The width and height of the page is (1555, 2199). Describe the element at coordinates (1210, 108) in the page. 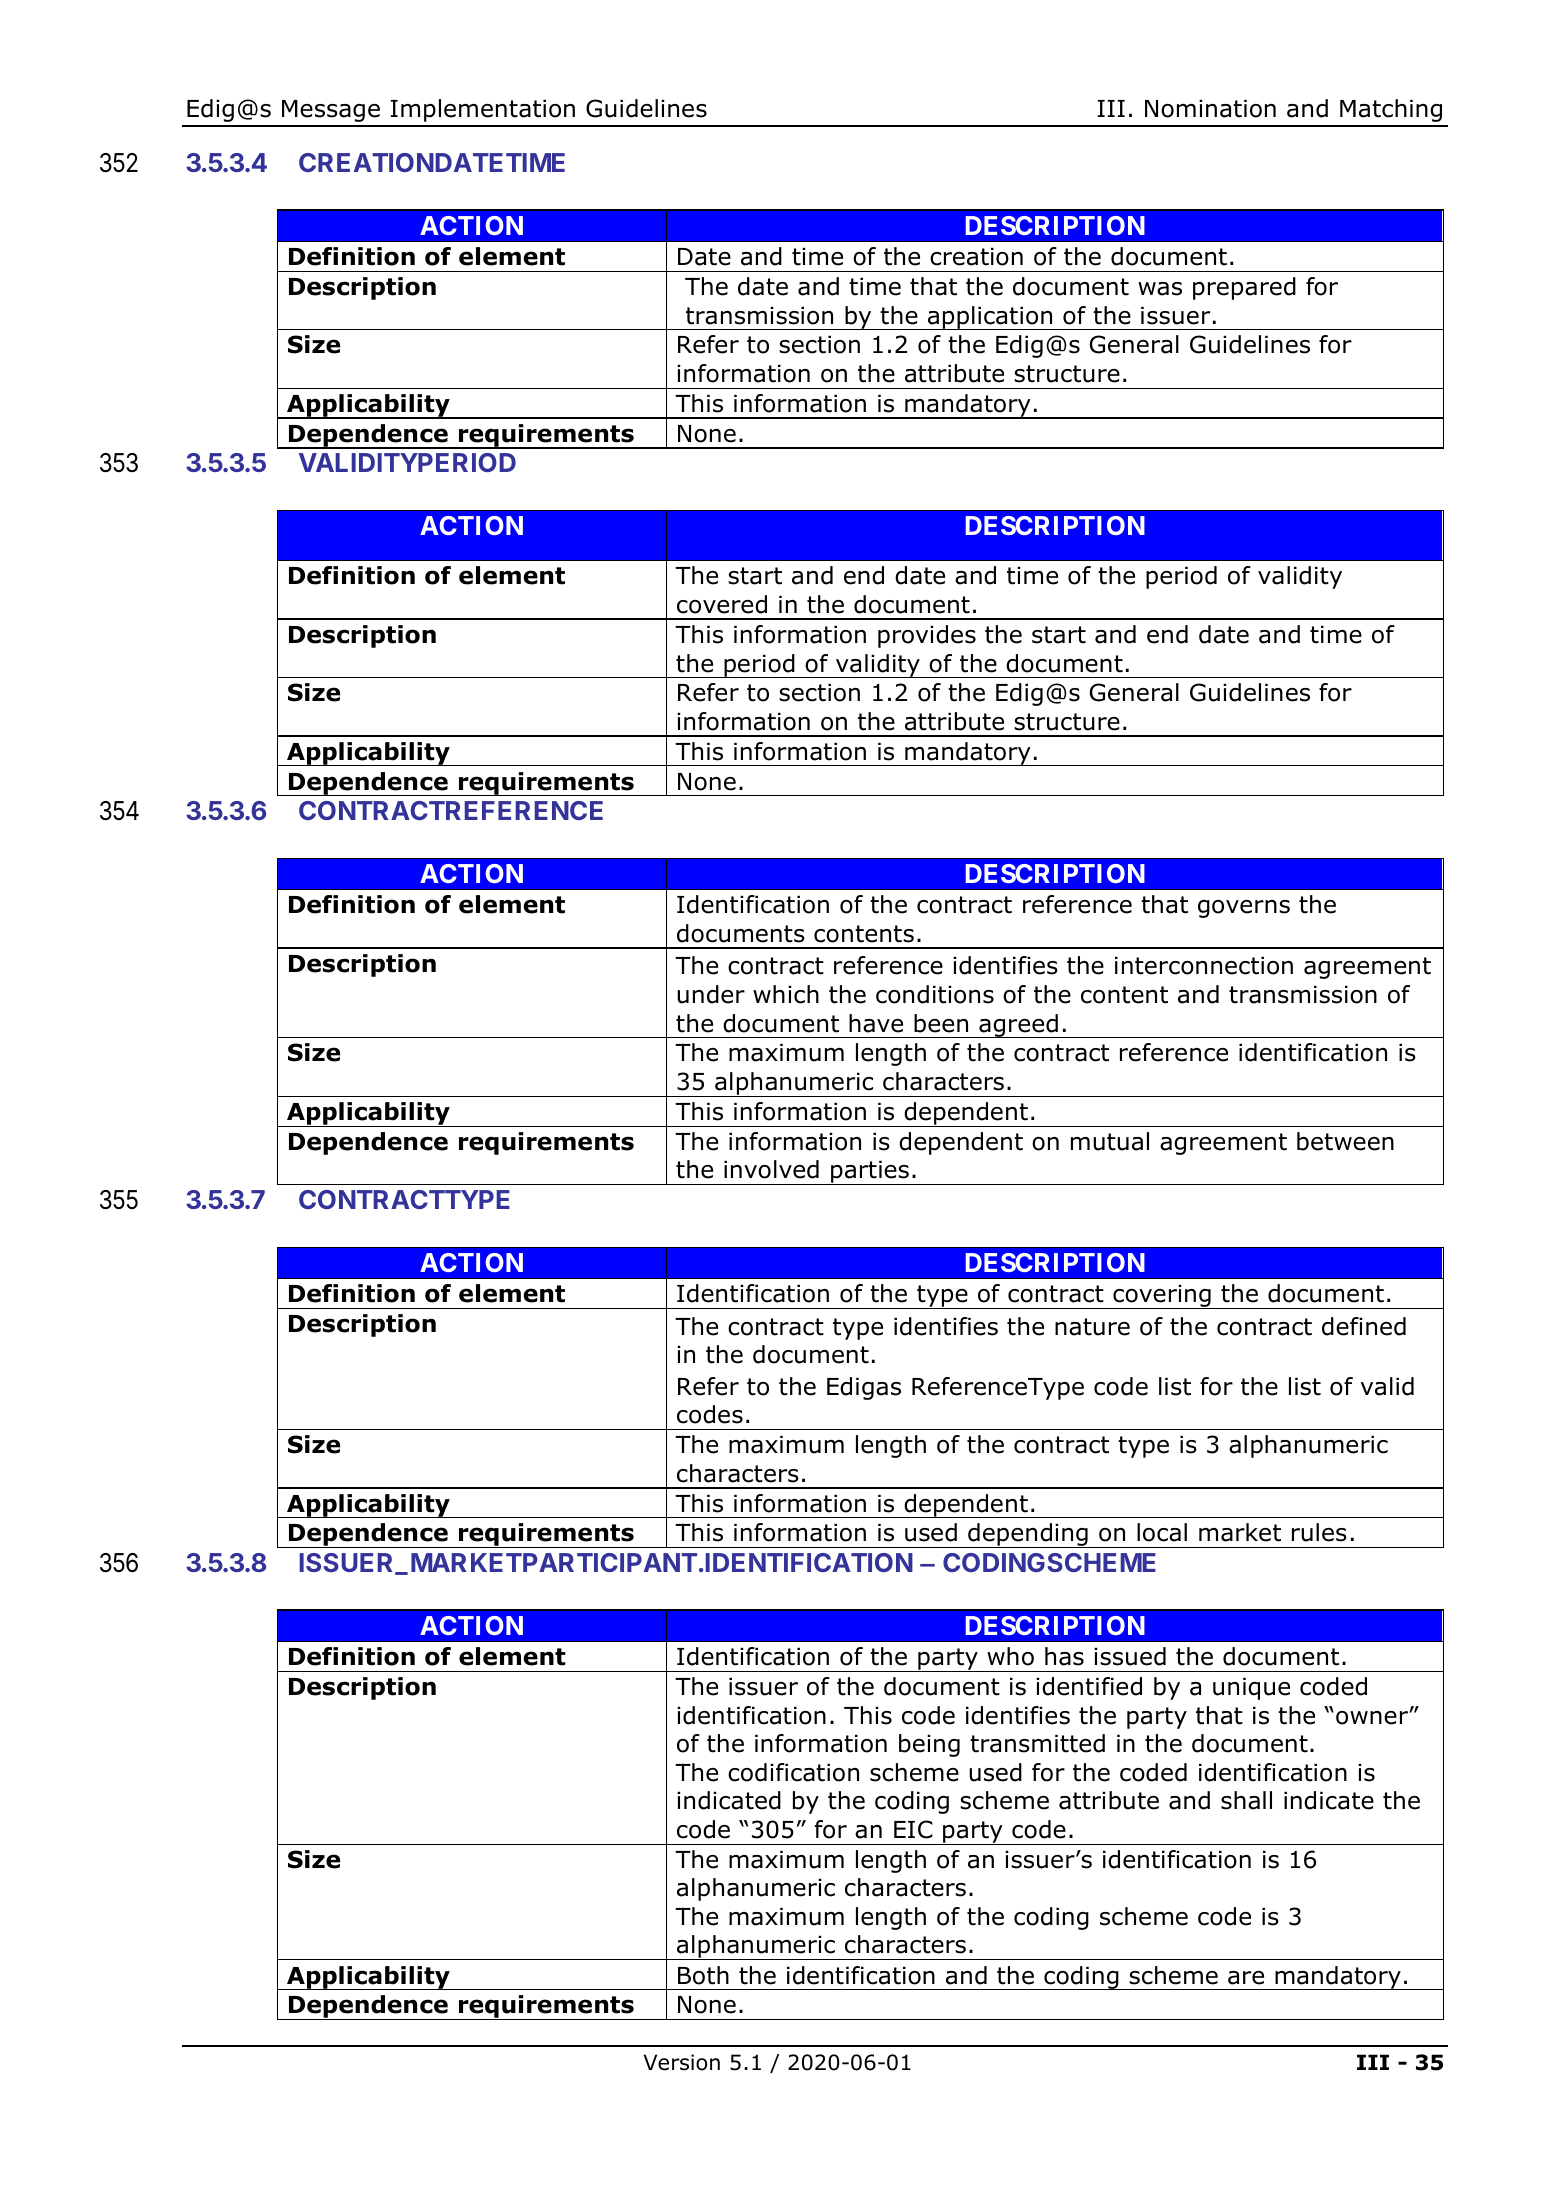

I see `Nomination` at that location.
